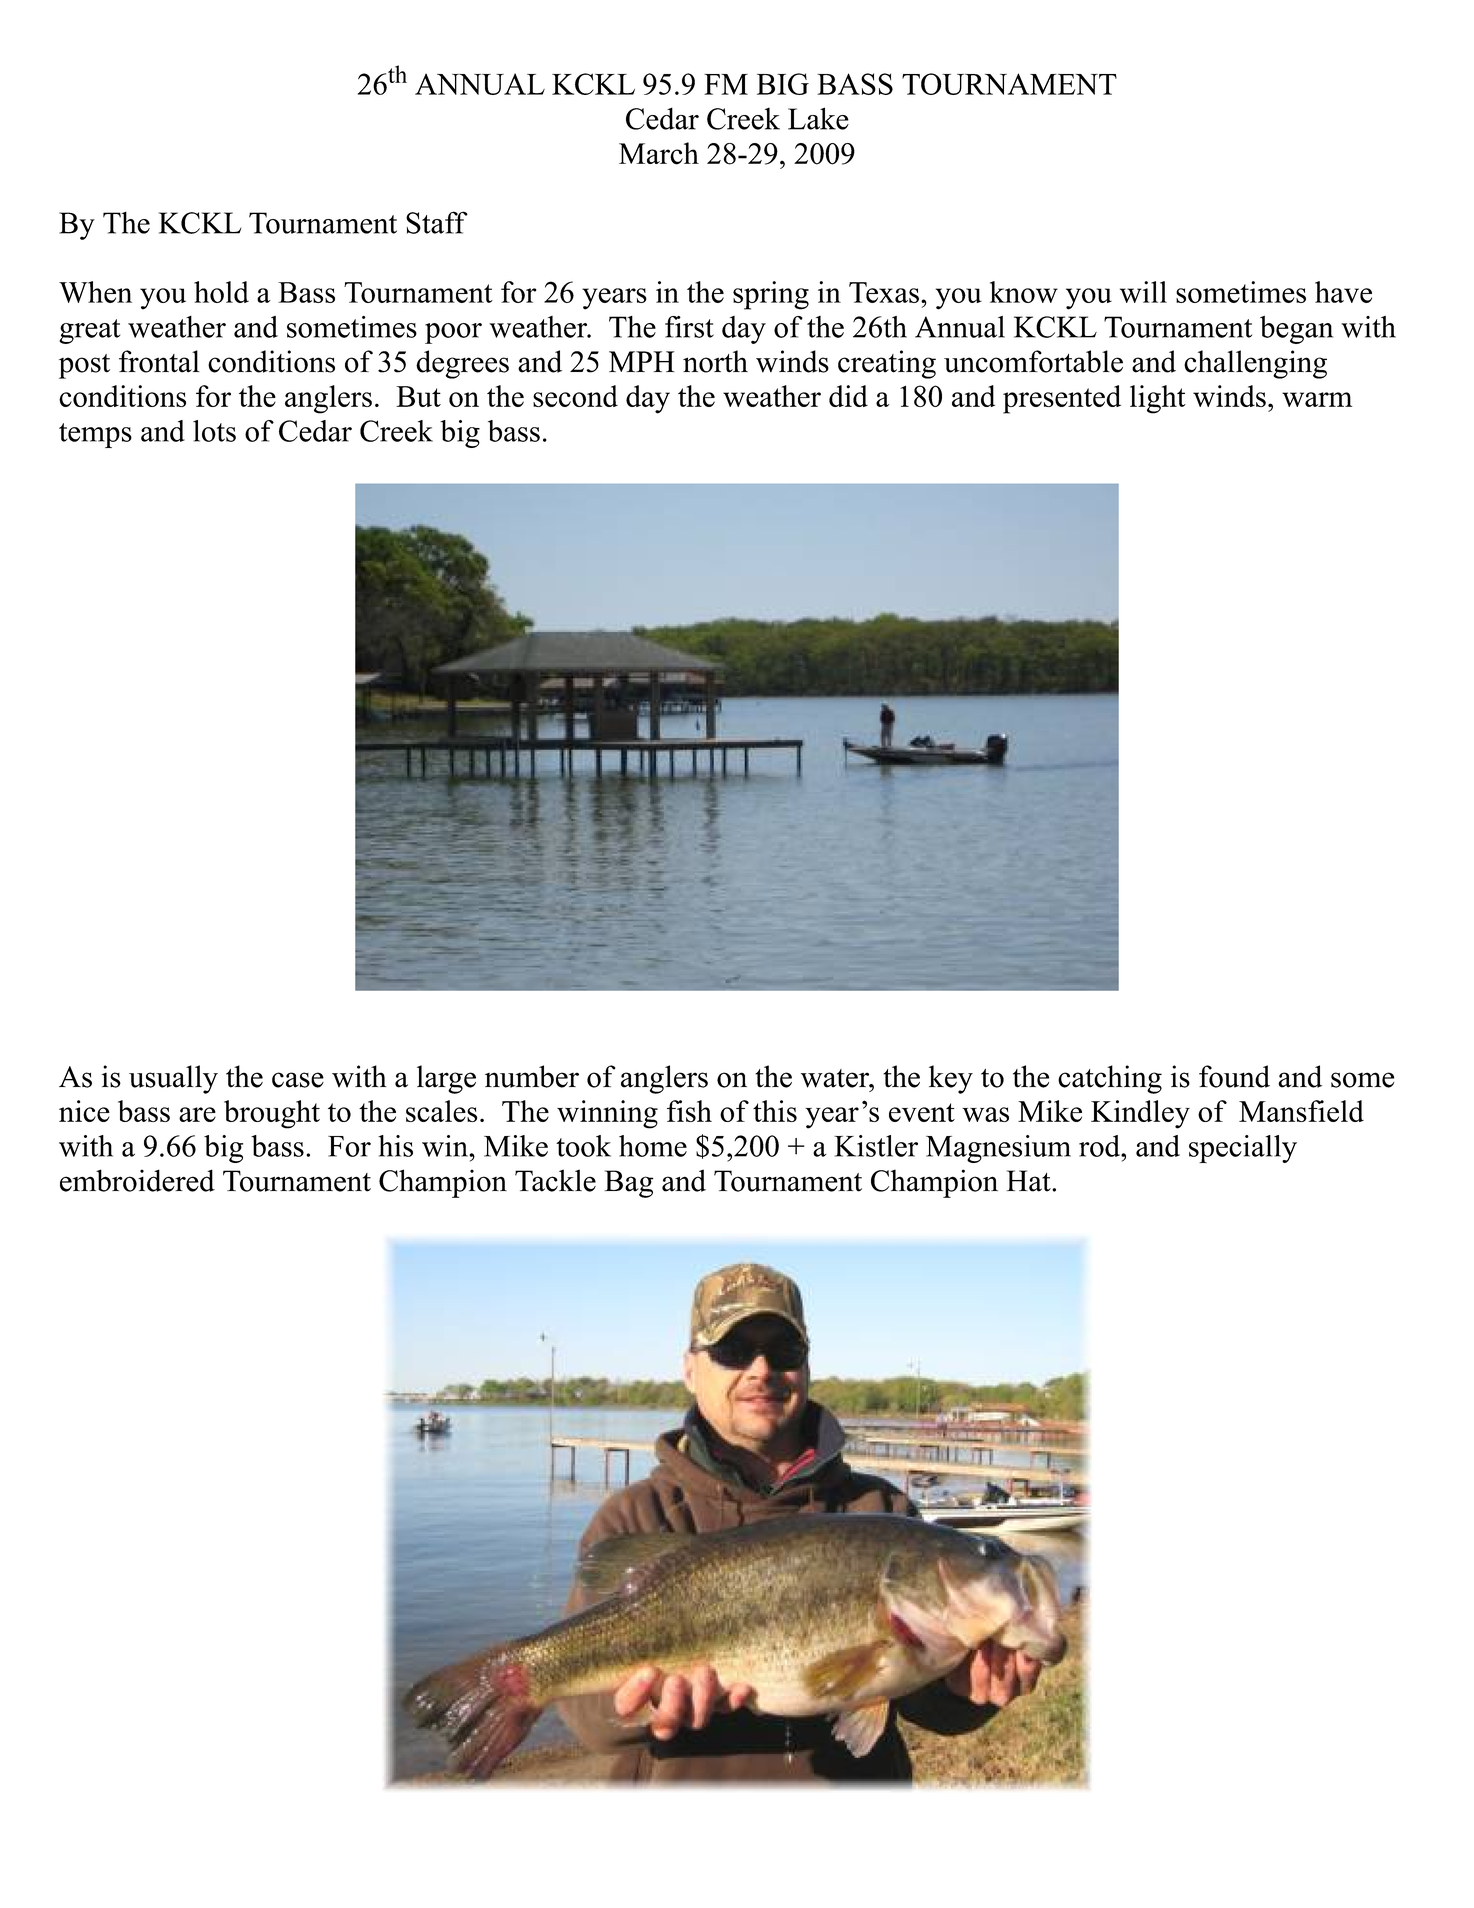  Describe the element at coordinates (1143, 292) in the screenshot. I see `will` at that location.
